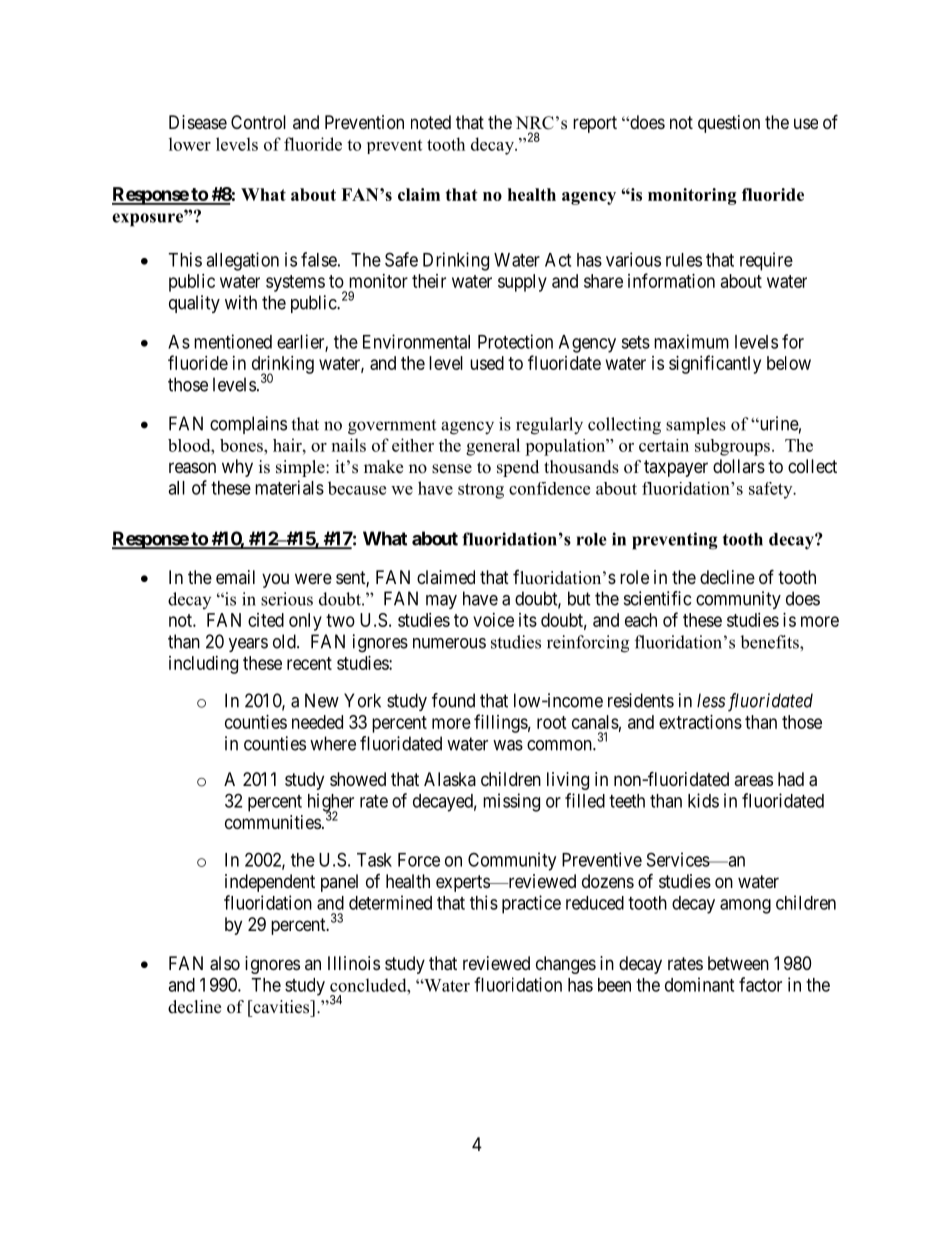  I want to click on you, so click(275, 580).
